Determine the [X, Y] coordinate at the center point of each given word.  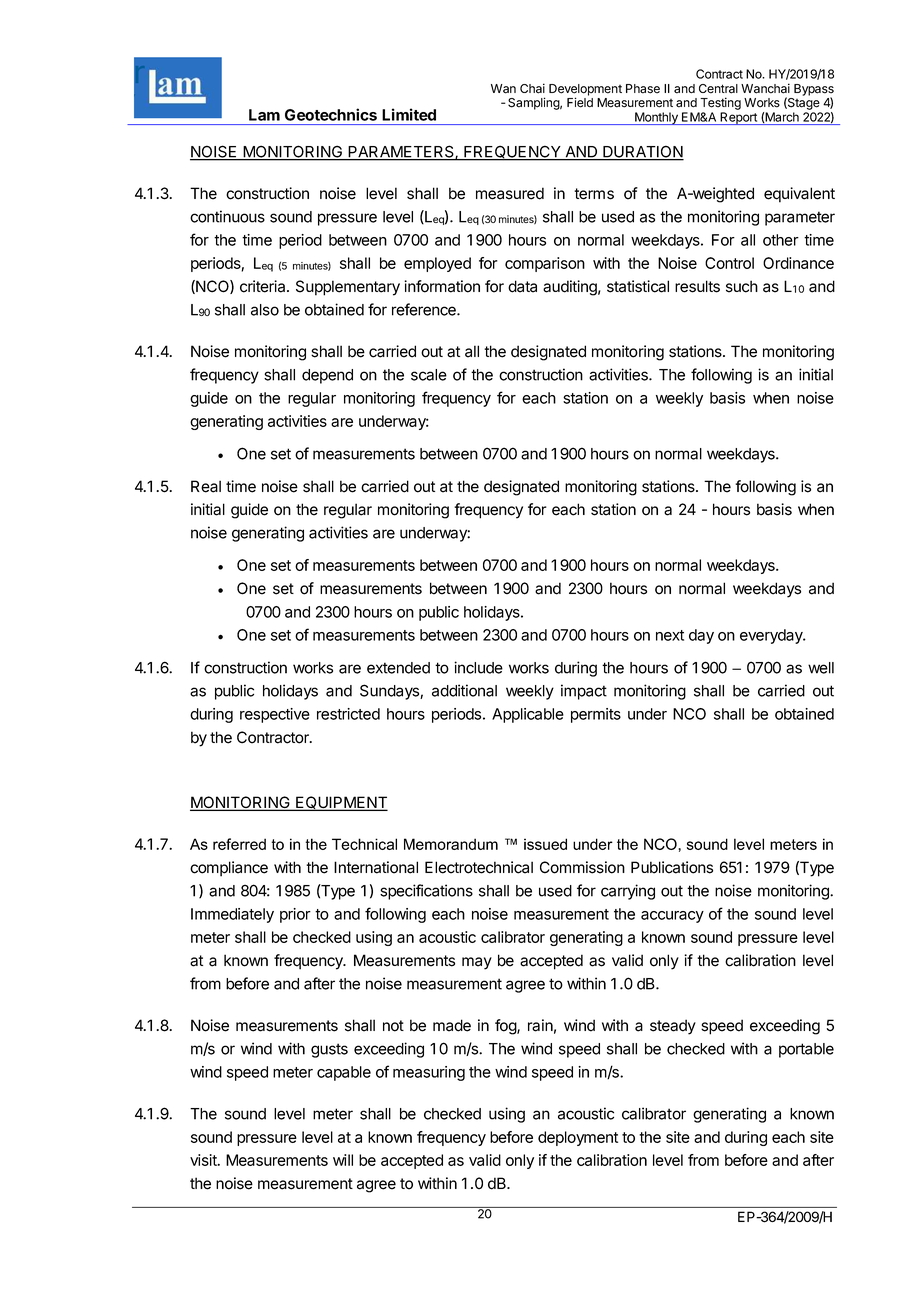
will [343, 1160]
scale [429, 375]
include [478, 667]
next [670, 635]
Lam [264, 115]
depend [327, 376]
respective [275, 715]
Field [580, 102]
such [742, 286]
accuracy [672, 917]
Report [739, 118]
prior [295, 915]
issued [545, 844]
